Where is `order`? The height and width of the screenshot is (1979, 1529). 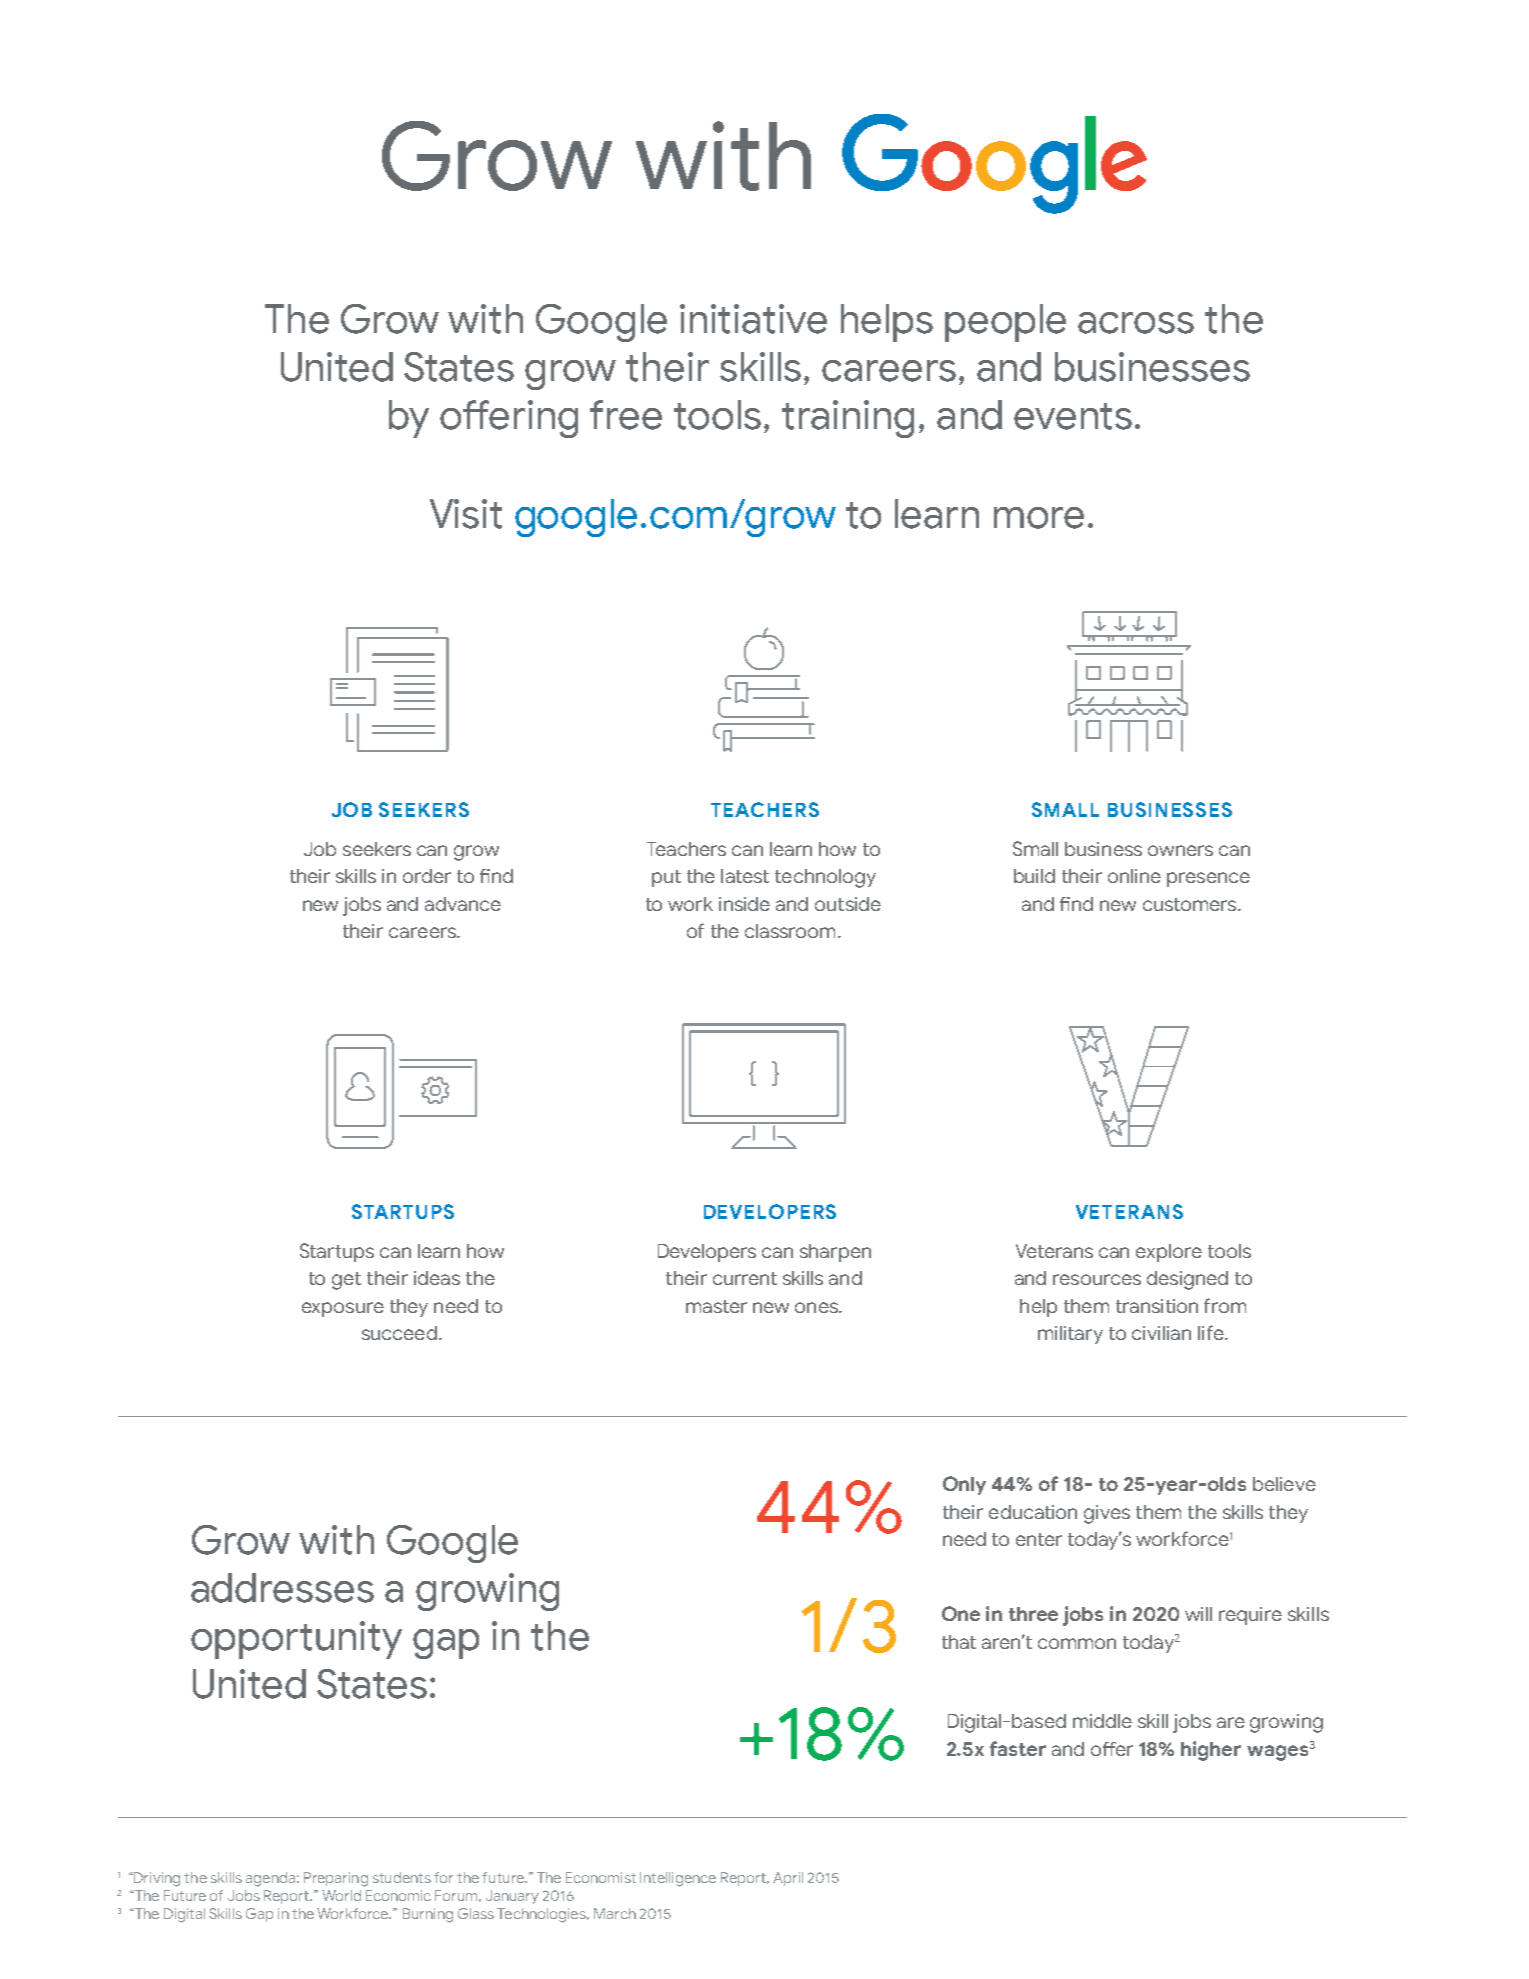
order is located at coordinates (427, 876).
